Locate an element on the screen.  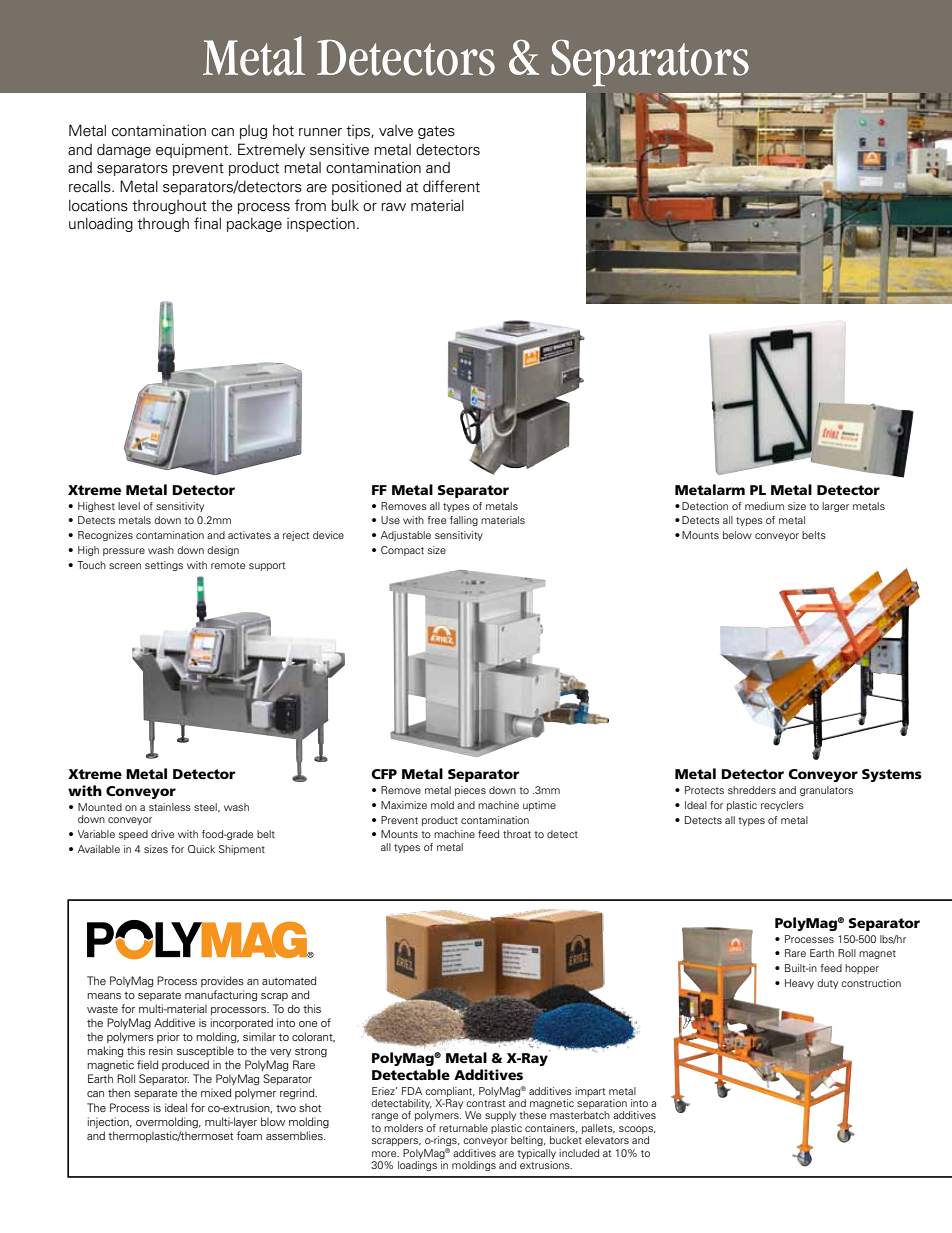
equipment is located at coordinates (193, 150).
